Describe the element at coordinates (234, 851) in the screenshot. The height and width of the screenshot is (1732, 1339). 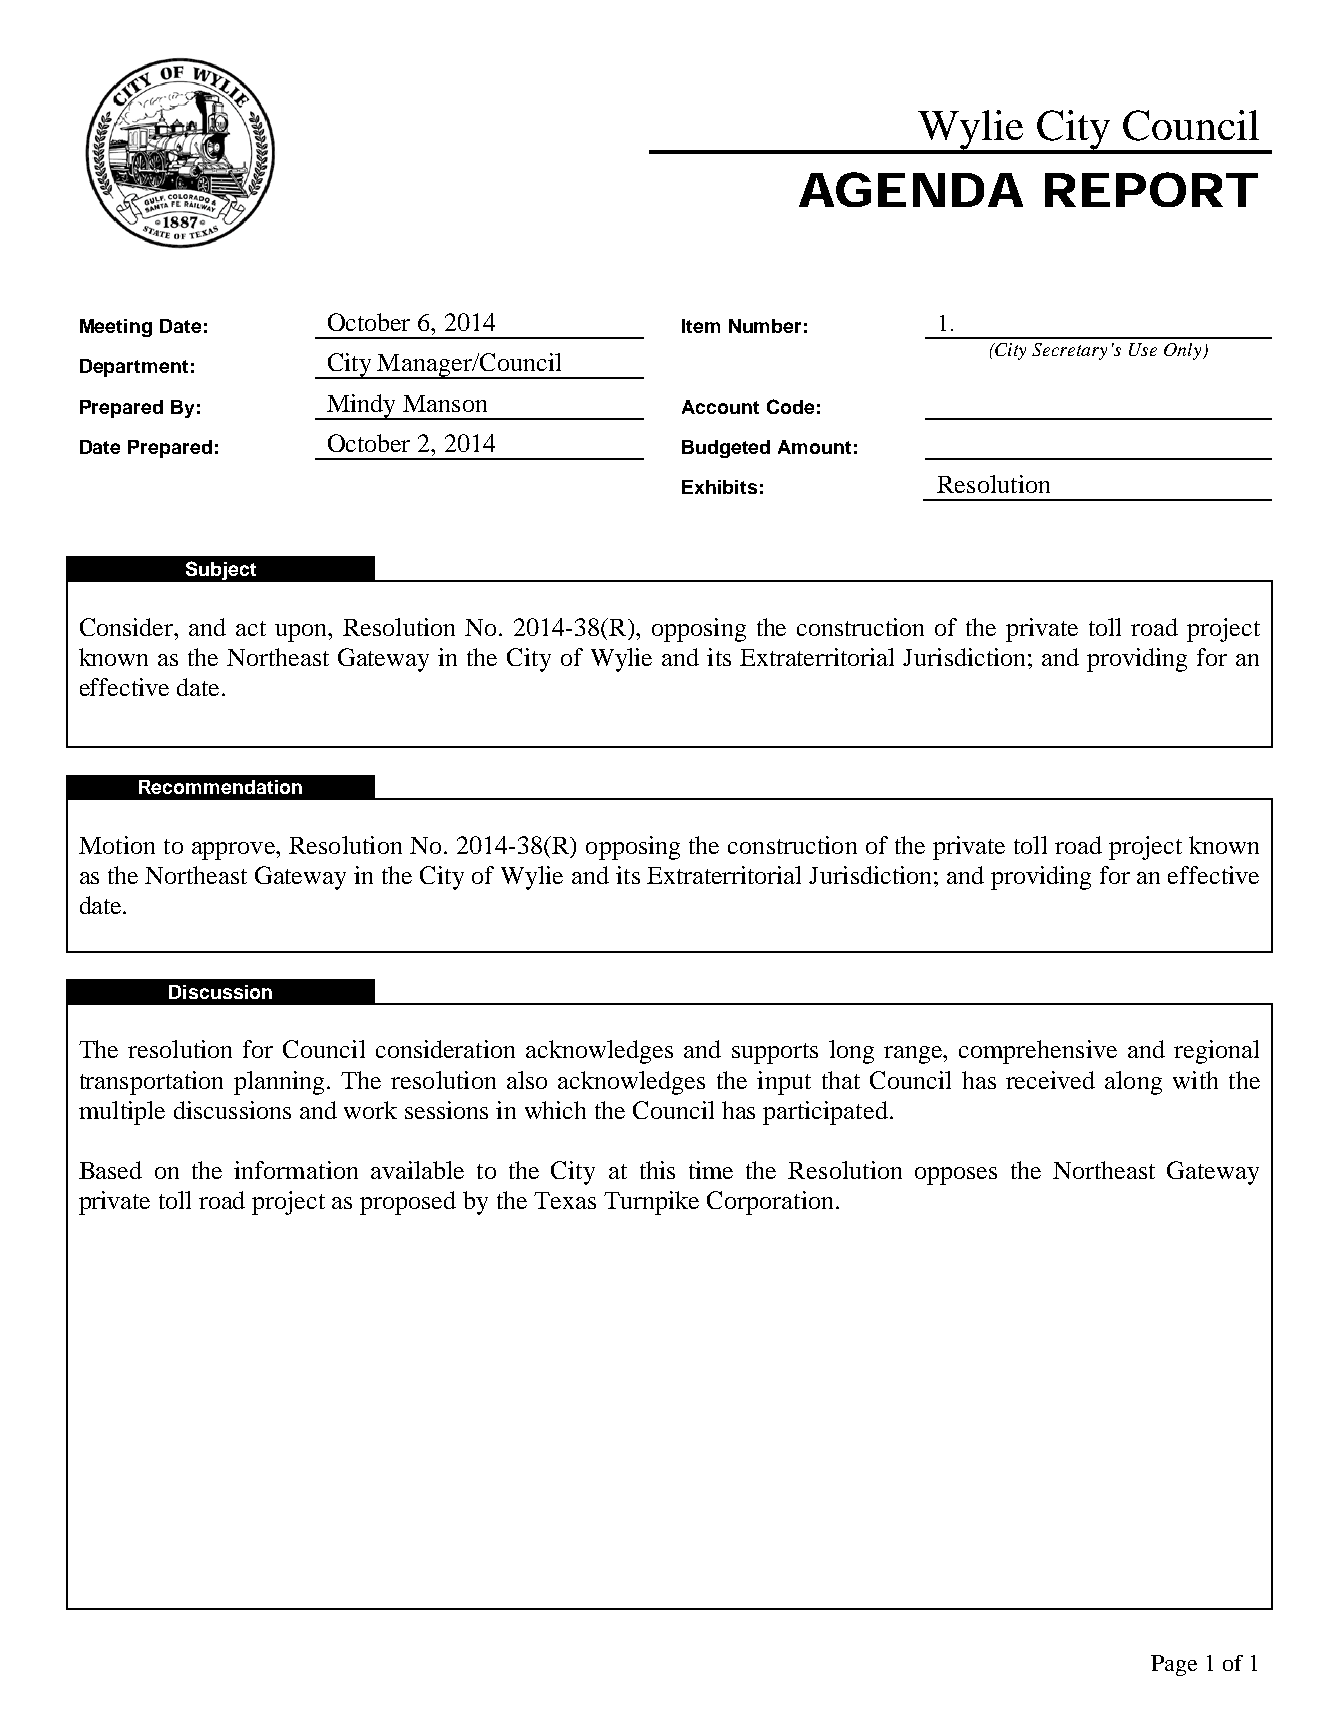
I see `approve` at that location.
